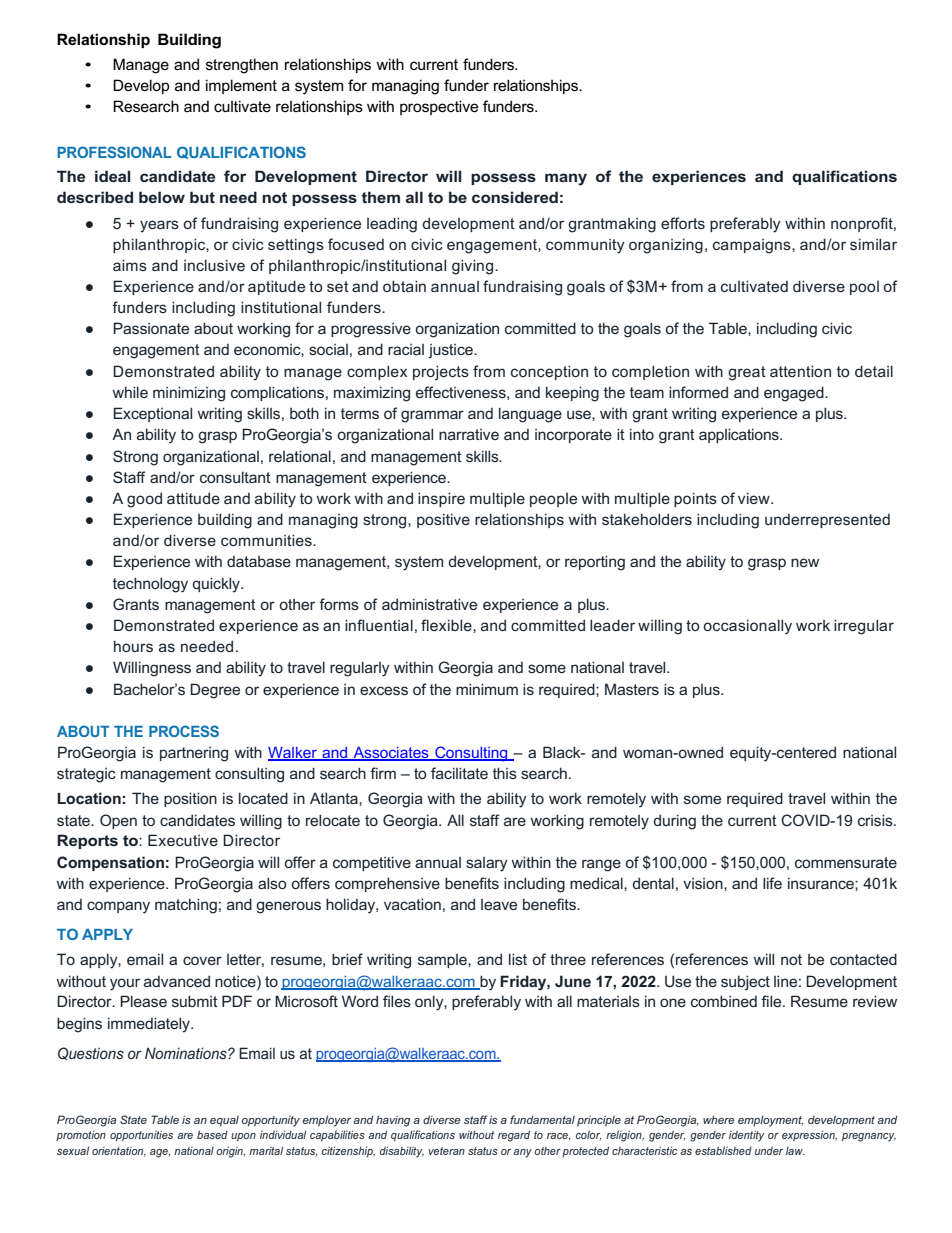 Image resolution: width=952 pixels, height=1233 pixels. I want to click on prospective, so click(439, 107).
